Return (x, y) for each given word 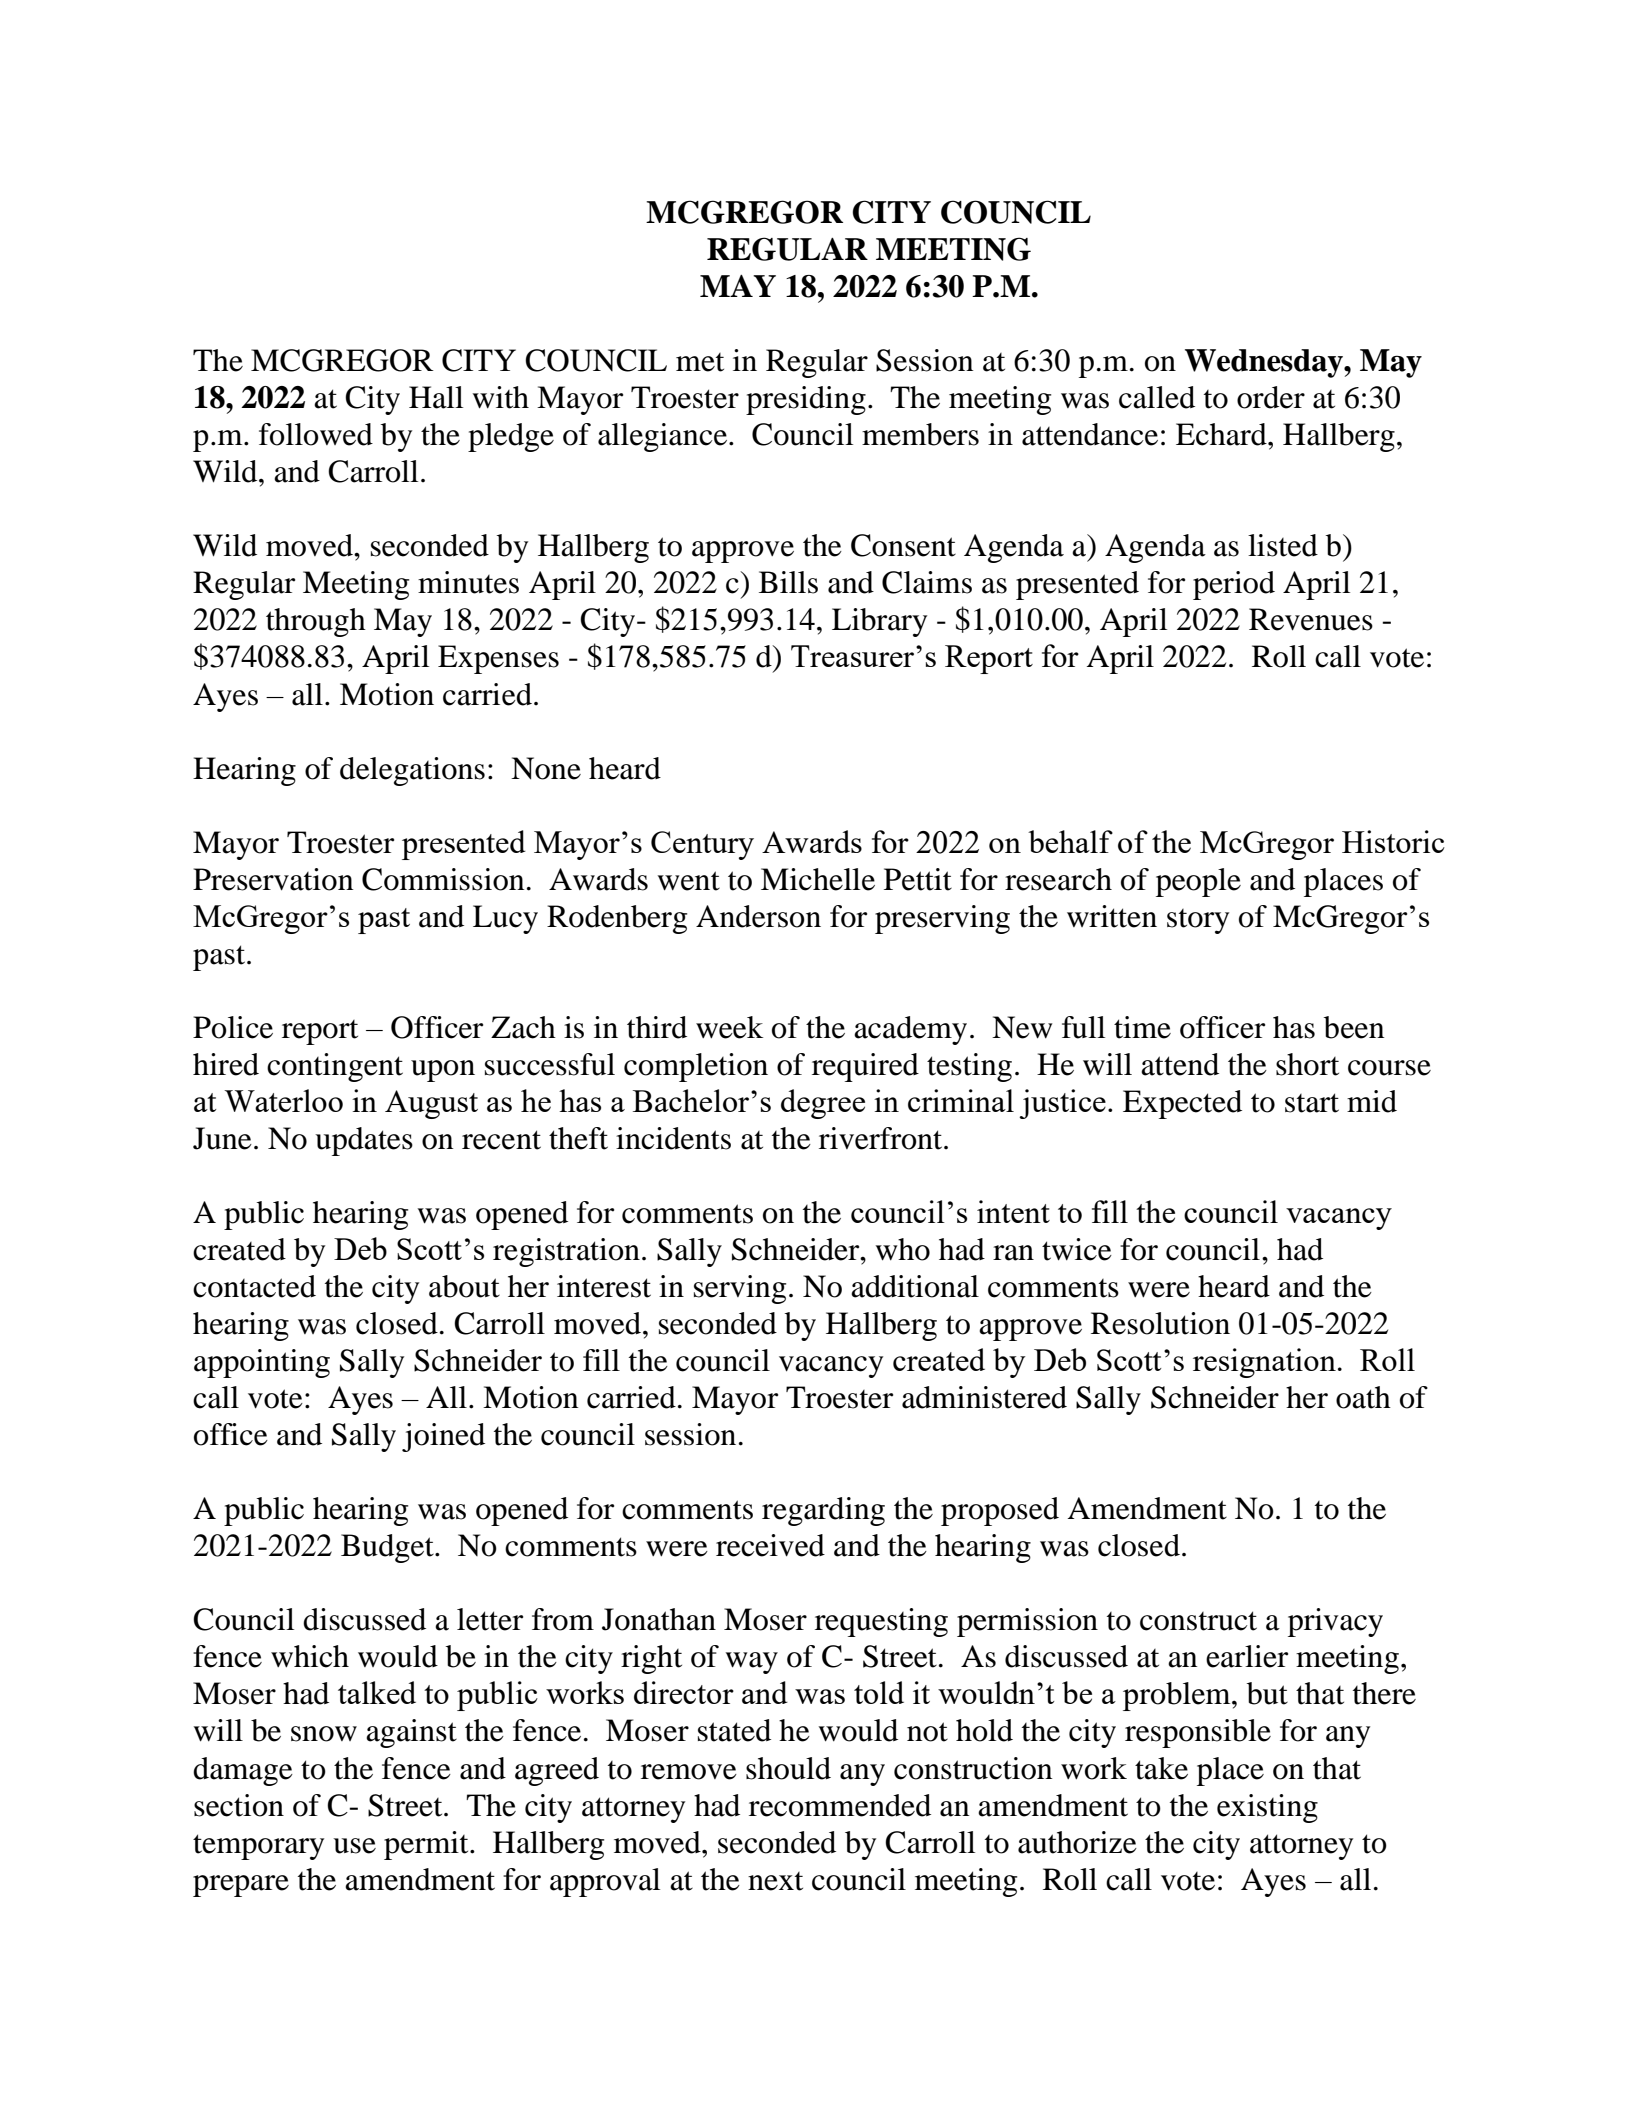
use (354, 1846)
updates (364, 1141)
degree (823, 1104)
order (1271, 397)
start (1312, 1103)
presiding (806, 400)
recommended (840, 1805)
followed (316, 434)
